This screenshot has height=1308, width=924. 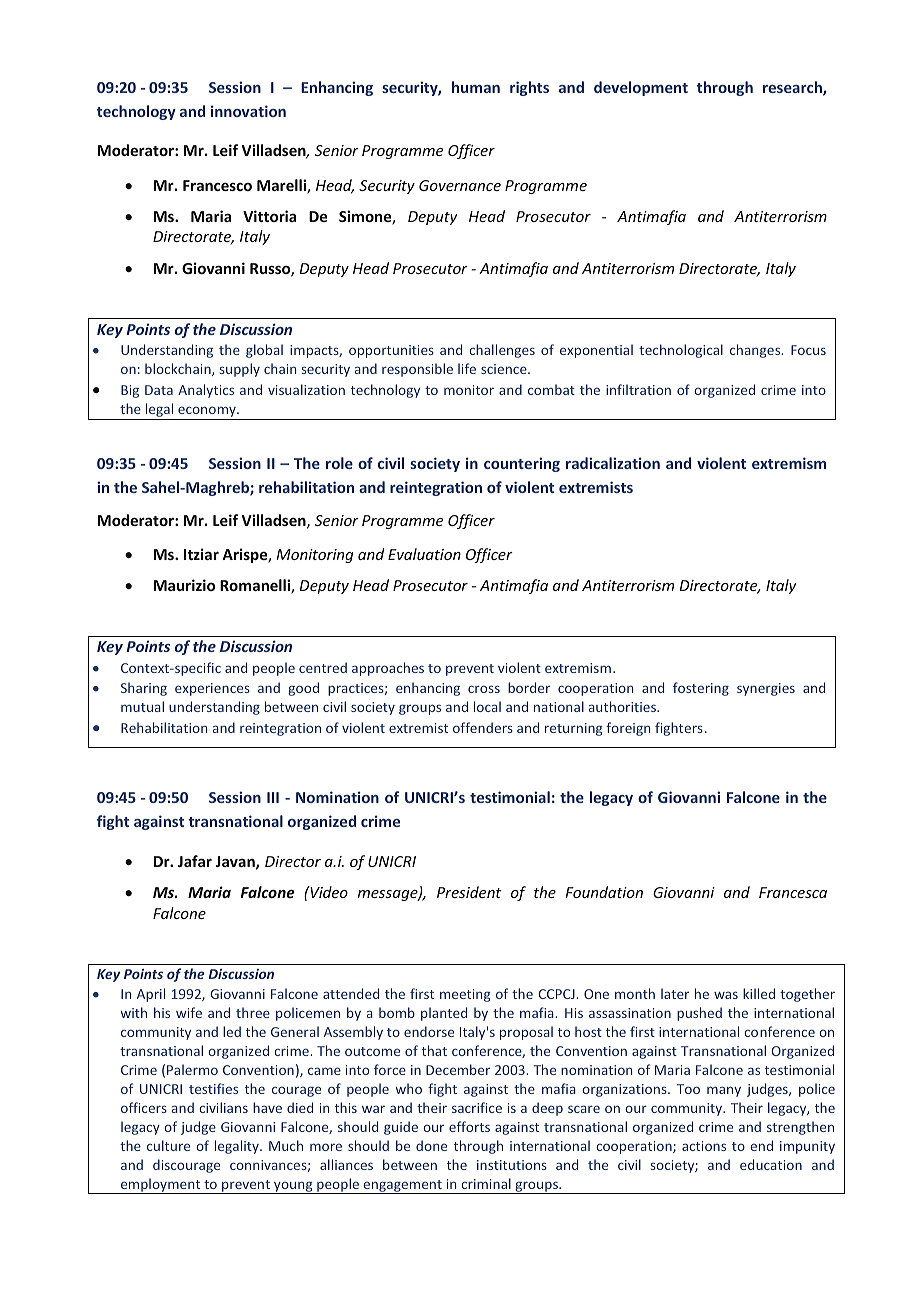 I want to click on Analytics, so click(x=206, y=391).
